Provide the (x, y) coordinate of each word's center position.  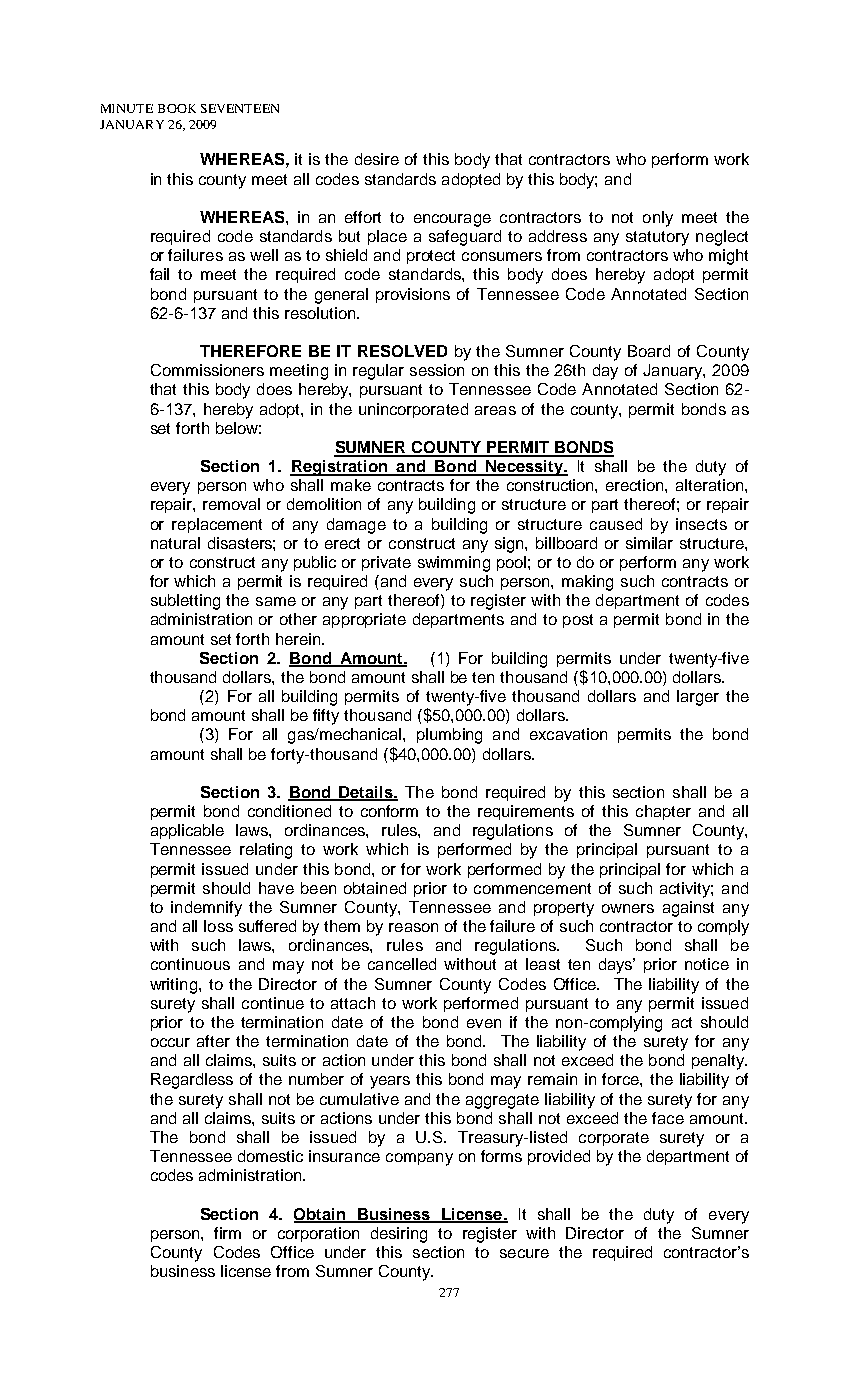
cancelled (402, 964)
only (658, 219)
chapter (663, 812)
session (437, 370)
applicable (187, 831)
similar (649, 543)
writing (173, 986)
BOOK (177, 108)
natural (175, 543)
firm (227, 1233)
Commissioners (207, 370)
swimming (454, 564)
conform (389, 811)
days (617, 966)
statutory (657, 238)
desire (377, 159)
